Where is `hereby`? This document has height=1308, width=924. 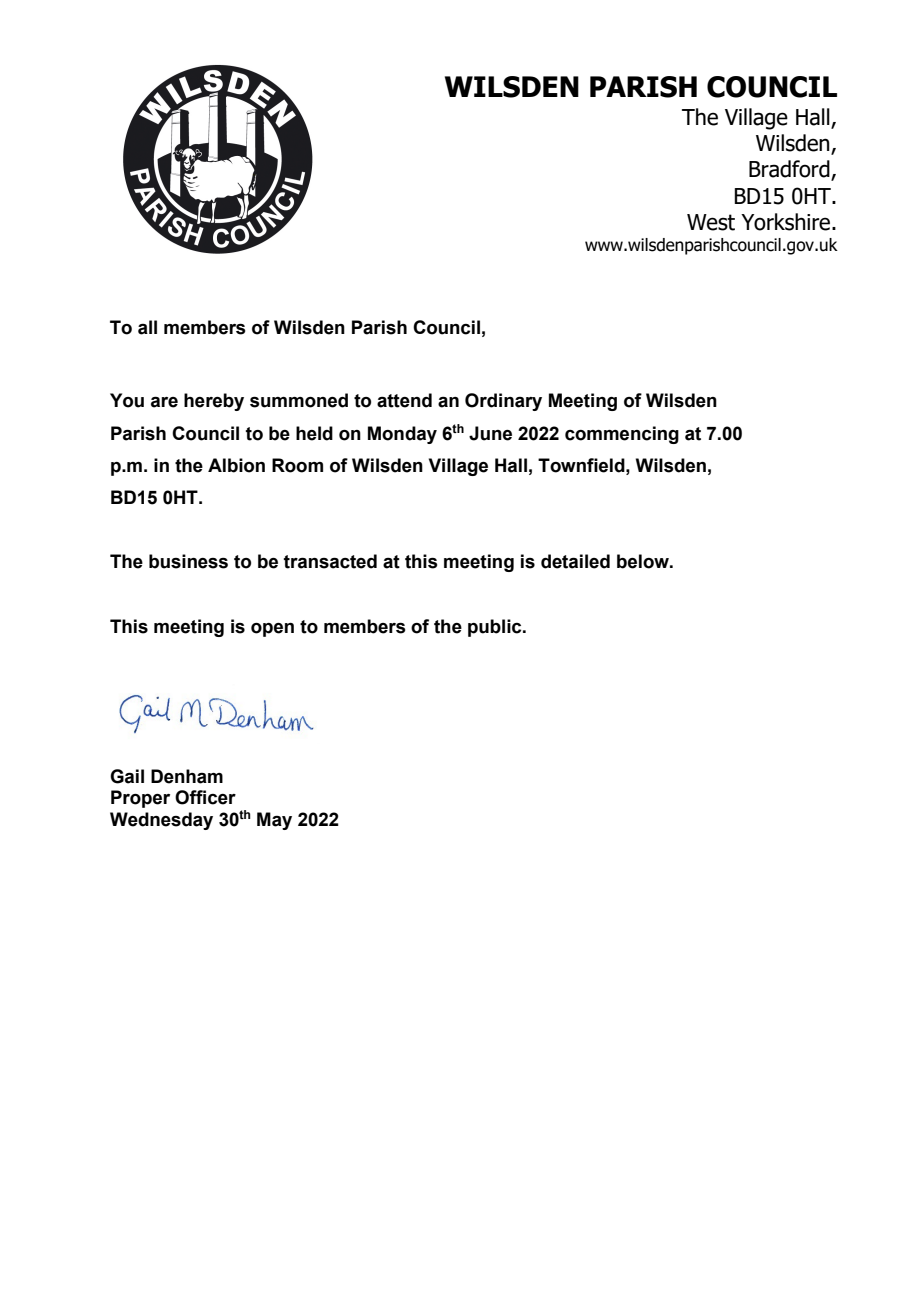 hereby is located at coordinates (214, 402).
